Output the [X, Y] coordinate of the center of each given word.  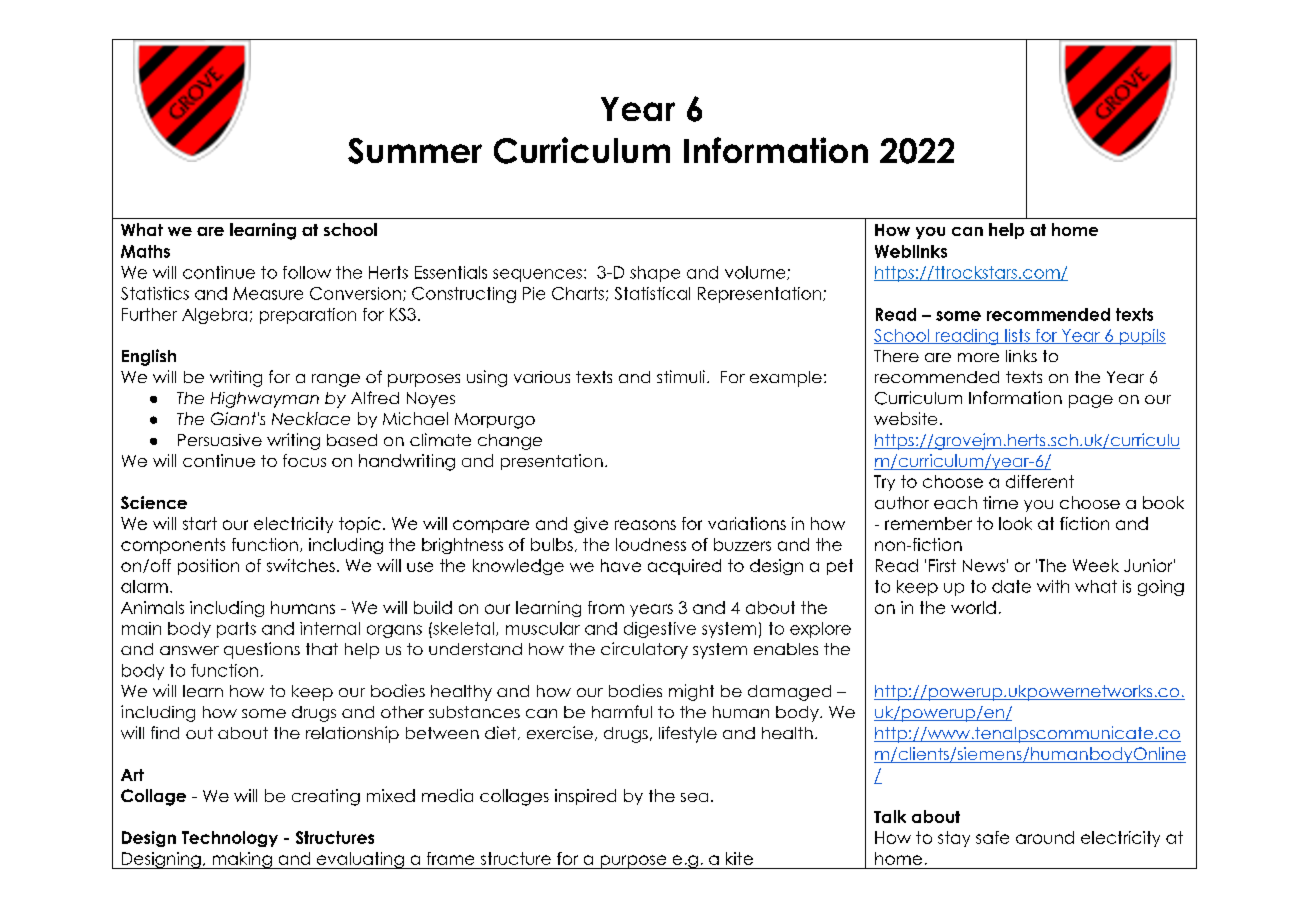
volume [756, 273]
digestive [660, 630]
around [1045, 837]
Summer [415, 151]
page [1091, 401]
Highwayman [265, 400]
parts [236, 630]
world [973, 607]
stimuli [681, 376]
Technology [230, 839]
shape [655, 274]
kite [739, 858]
